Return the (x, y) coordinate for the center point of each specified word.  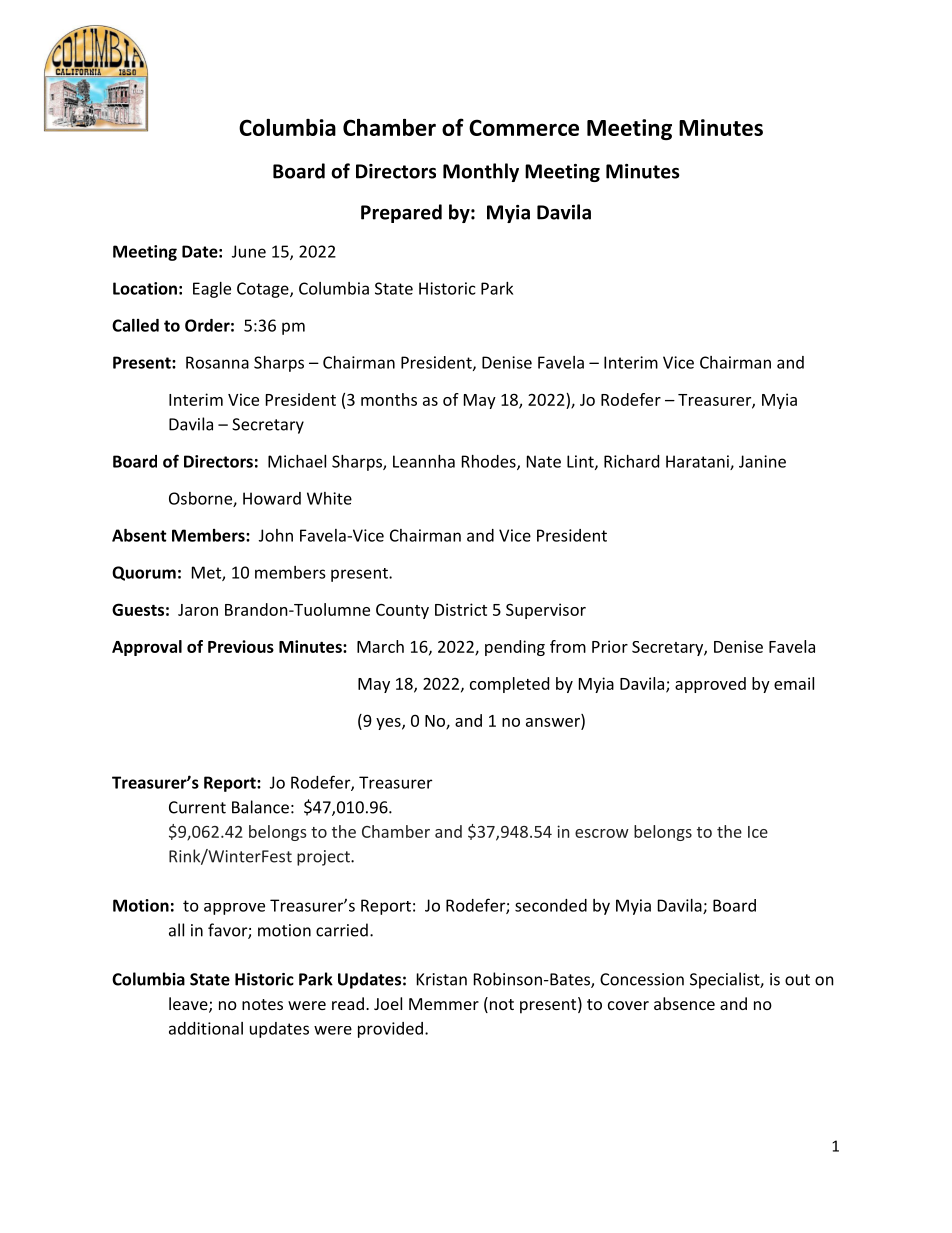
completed (509, 685)
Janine (762, 461)
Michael (297, 461)
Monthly (481, 172)
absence (684, 1003)
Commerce (524, 127)
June (249, 251)
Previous (241, 646)
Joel (388, 1003)
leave (189, 1005)
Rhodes (490, 462)
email (794, 683)
